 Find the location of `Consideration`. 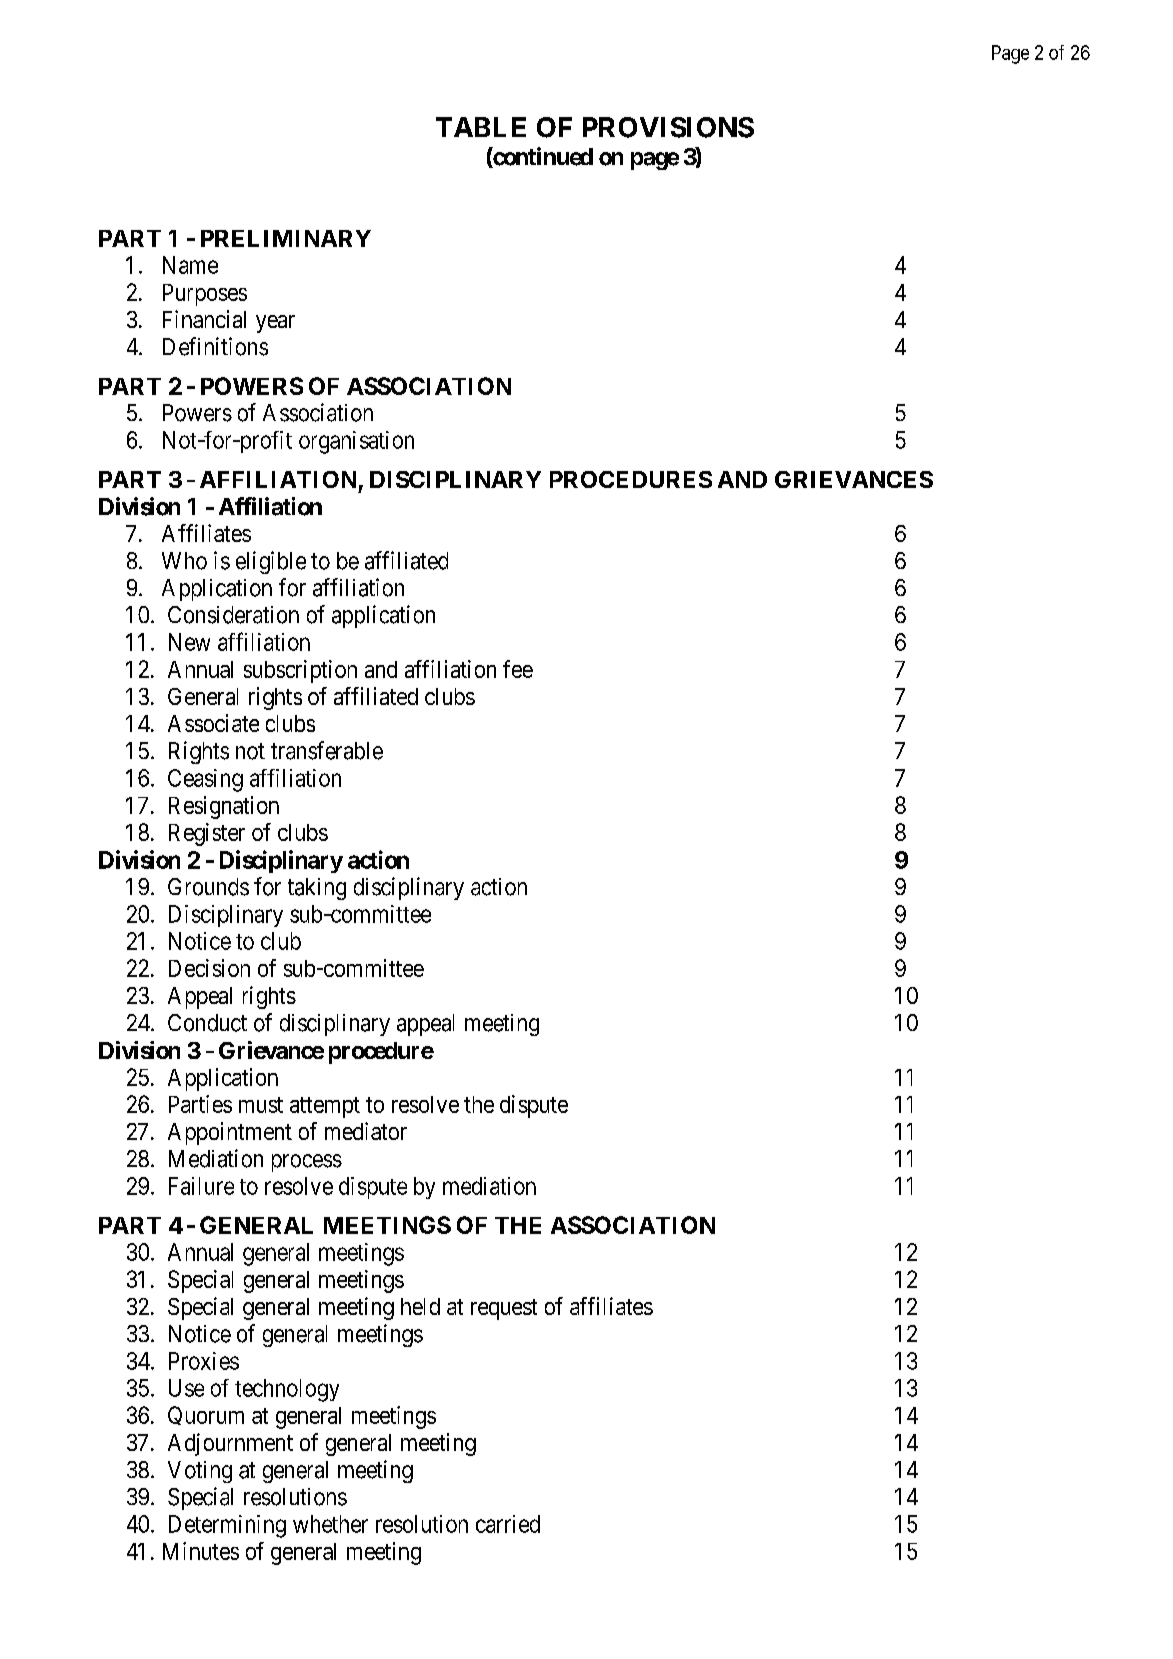

Consideration is located at coordinates (233, 615).
